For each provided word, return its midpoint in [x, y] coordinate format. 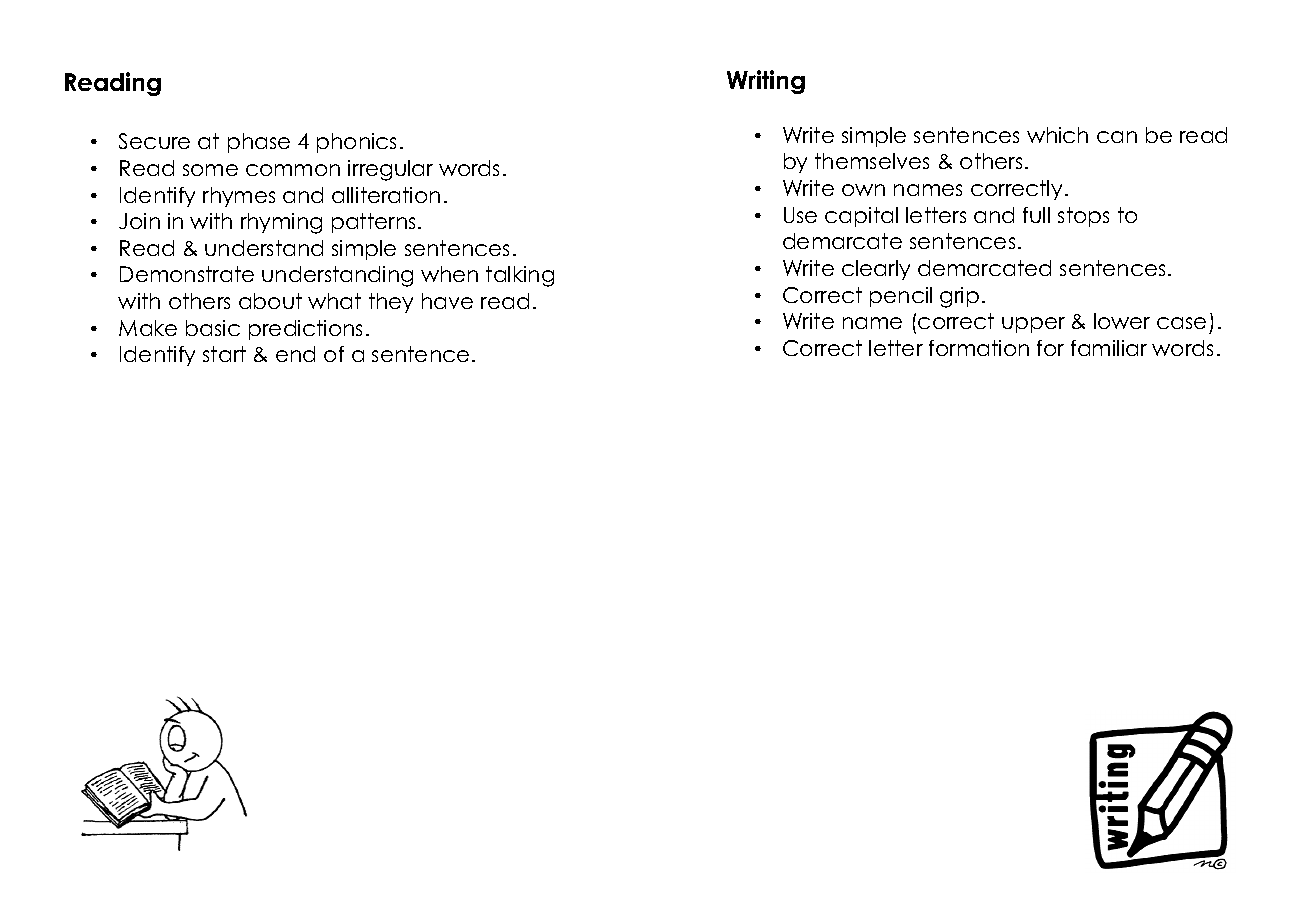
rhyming [281, 223]
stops [1083, 217]
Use [800, 215]
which [1057, 135]
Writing [766, 82]
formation [979, 348]
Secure [154, 141]
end [295, 354]
